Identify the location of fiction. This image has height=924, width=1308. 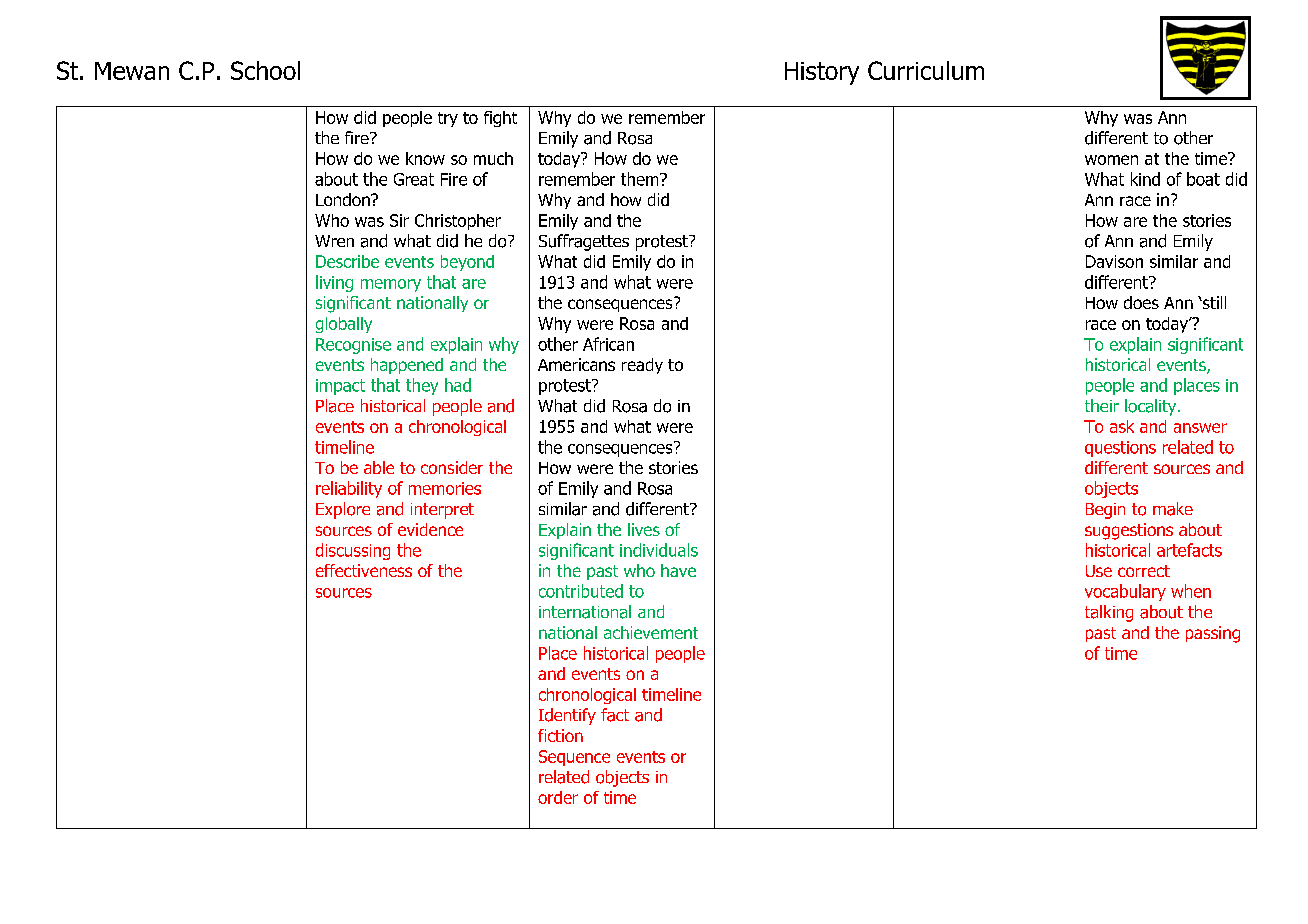
(560, 735).
